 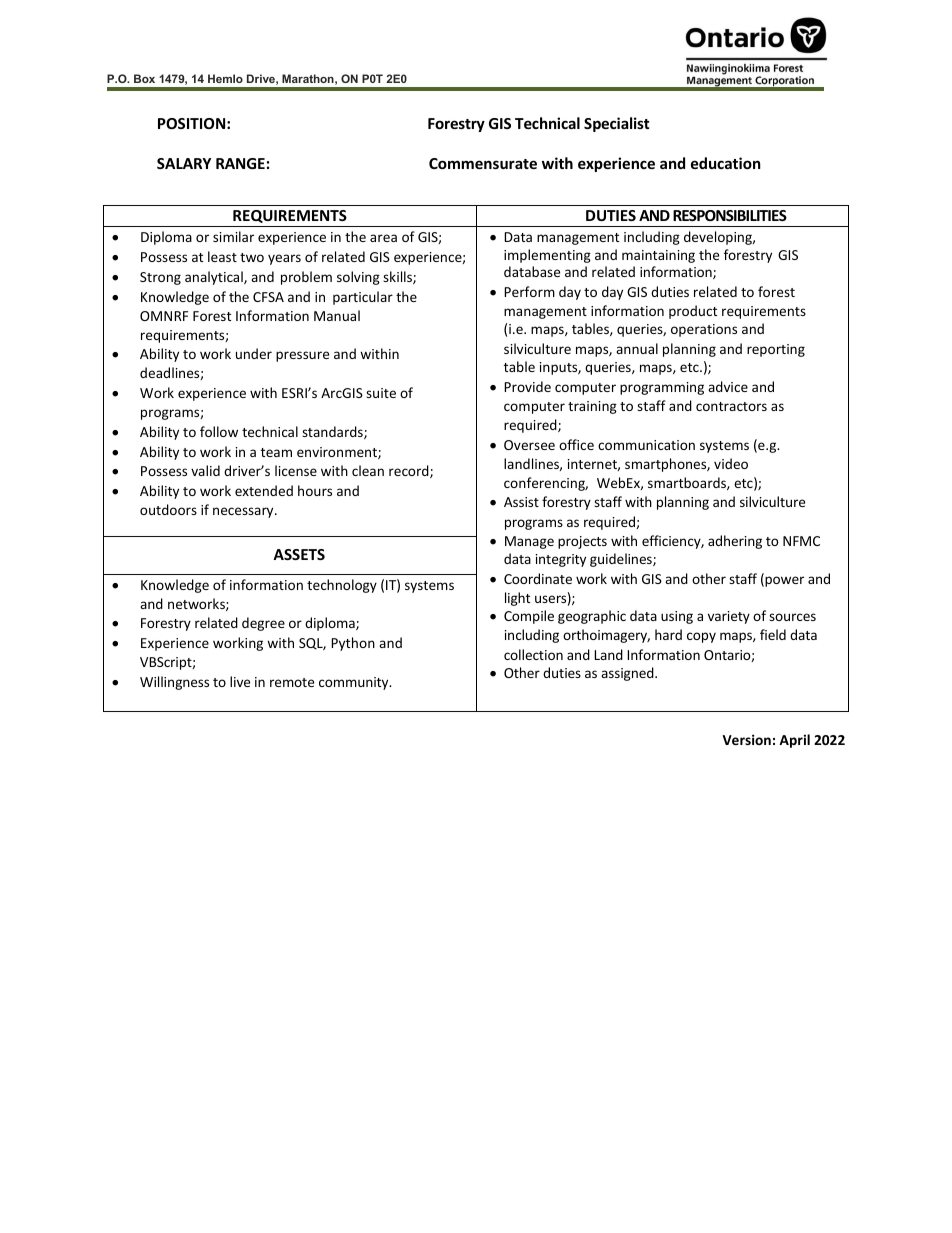 What do you see at coordinates (735, 542) in the image?
I see `adhering` at bounding box center [735, 542].
